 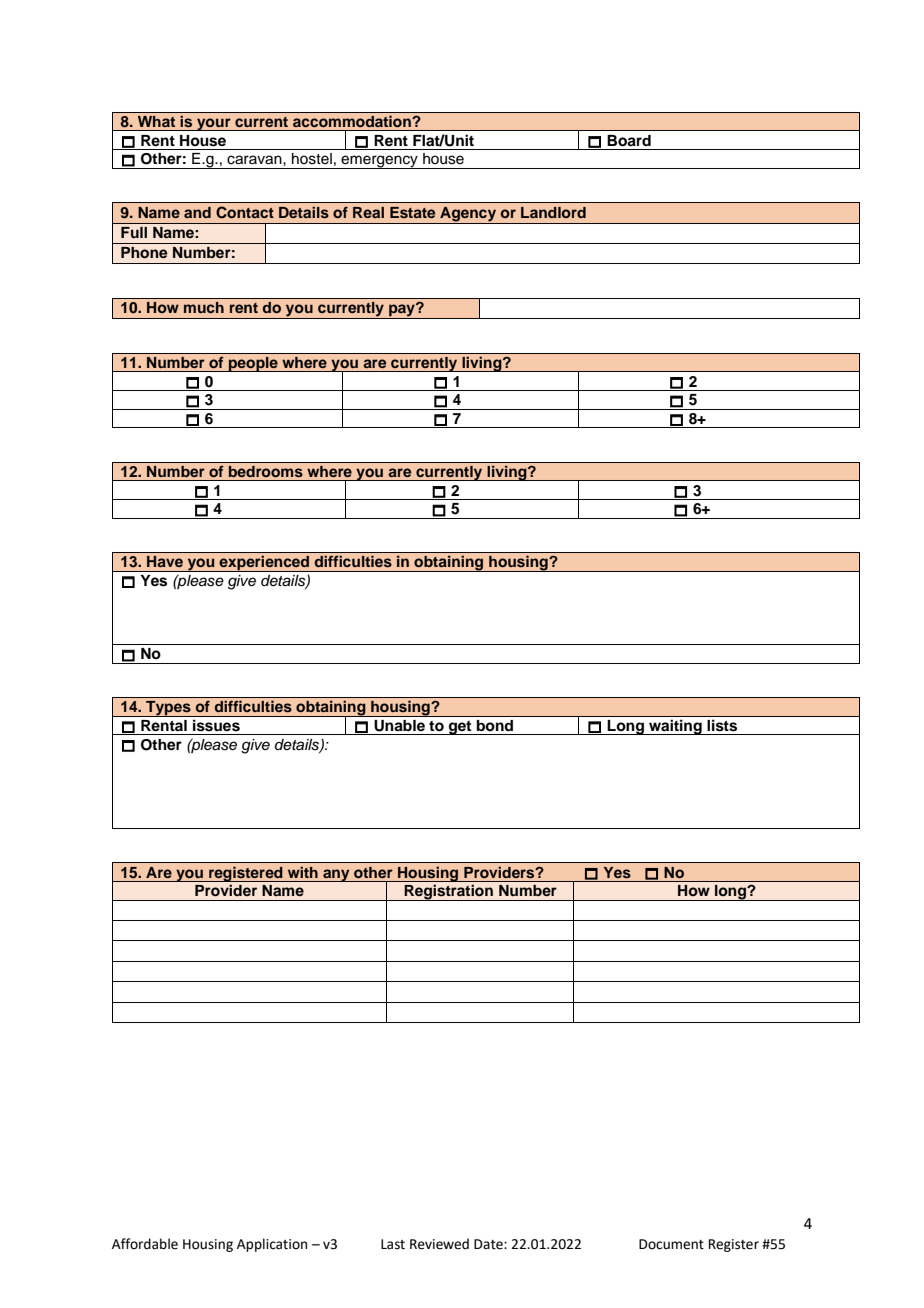 I want to click on your, so click(x=214, y=124).
